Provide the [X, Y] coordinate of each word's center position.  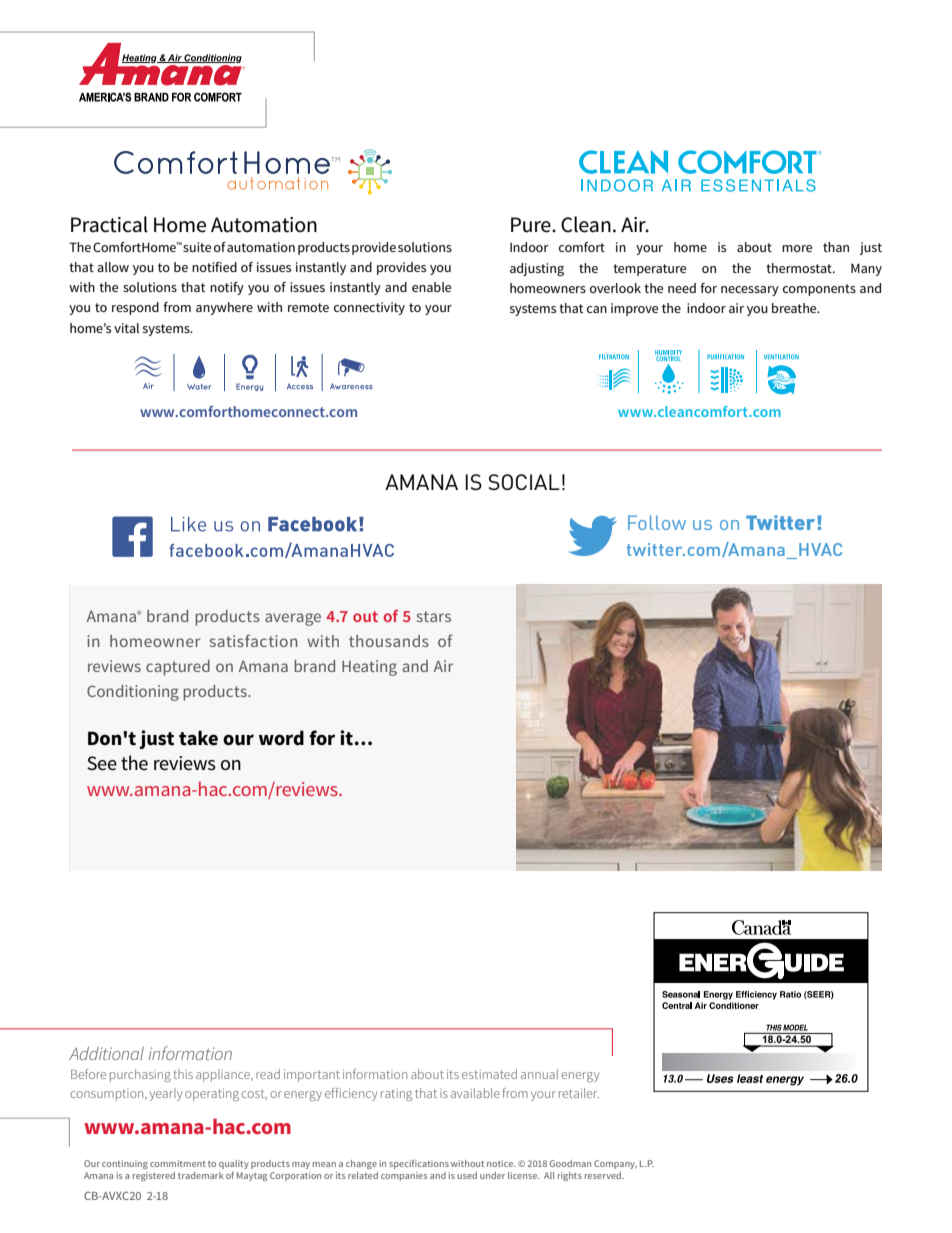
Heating [369, 668]
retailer [579, 1093]
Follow [657, 522]
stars [434, 616]
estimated [489, 1074]
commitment [178, 1163]
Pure [532, 225]
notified [214, 267]
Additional [106, 1053]
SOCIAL [524, 482]
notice [501, 1163]
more [797, 248]
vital [126, 328]
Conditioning [133, 693]
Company [615, 1164]
